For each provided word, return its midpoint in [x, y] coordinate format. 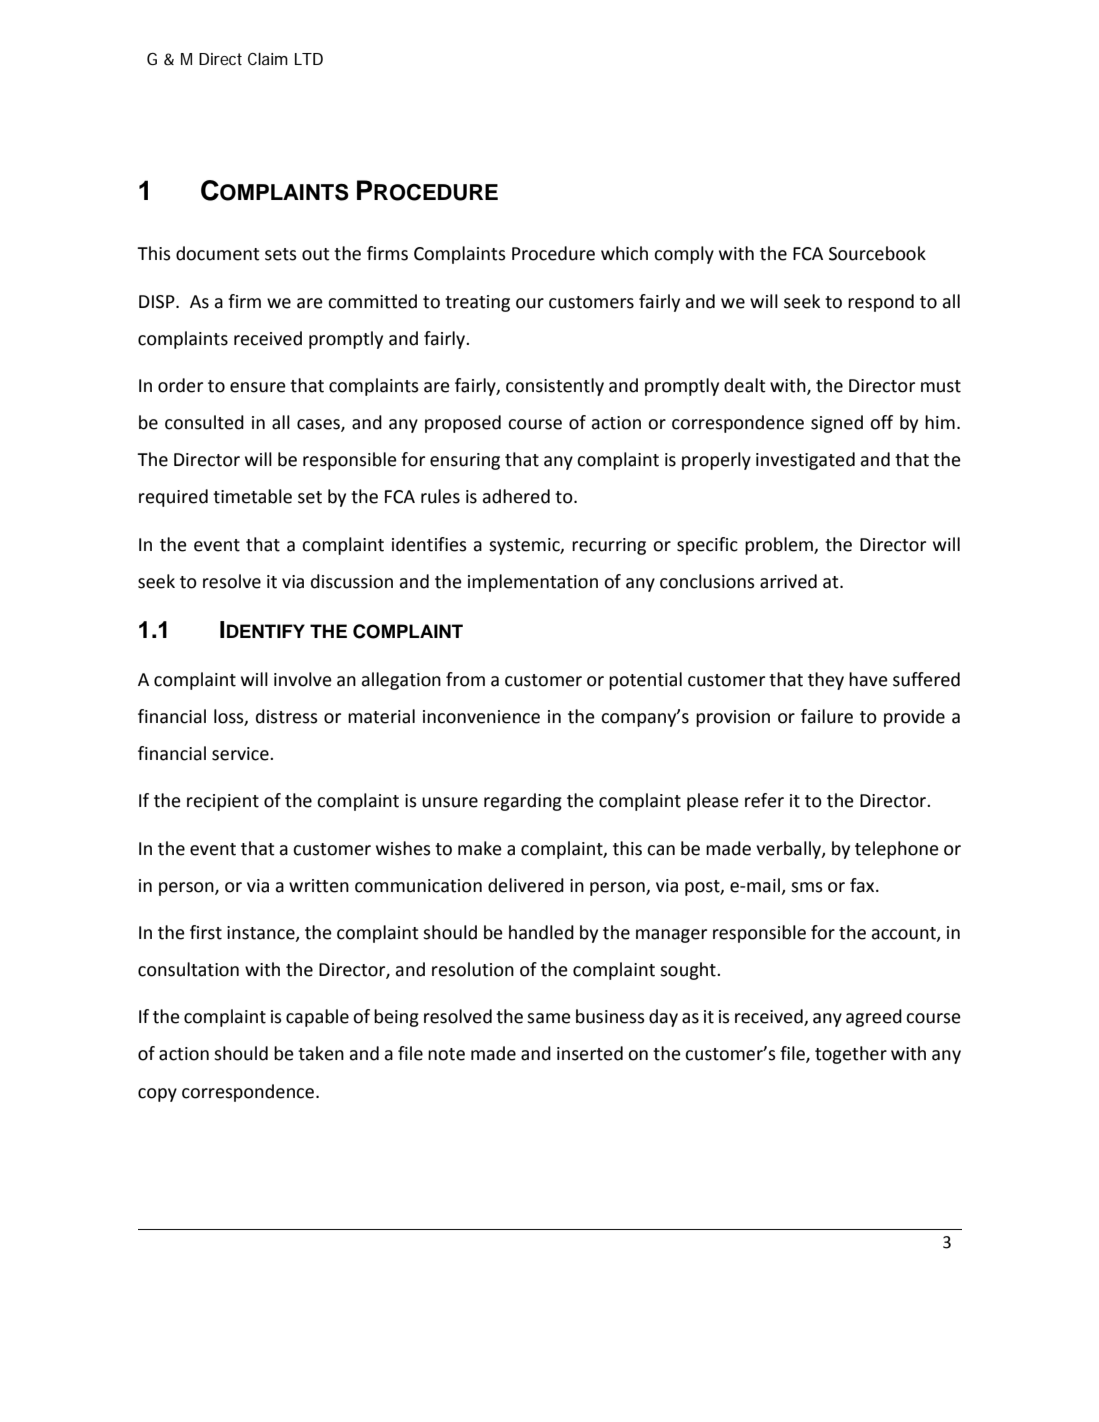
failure [827, 716]
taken [321, 1053]
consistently [555, 387]
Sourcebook [877, 253]
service [241, 754]
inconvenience [481, 717]
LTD [309, 59]
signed [837, 424]
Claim [268, 59]
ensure [258, 387]
